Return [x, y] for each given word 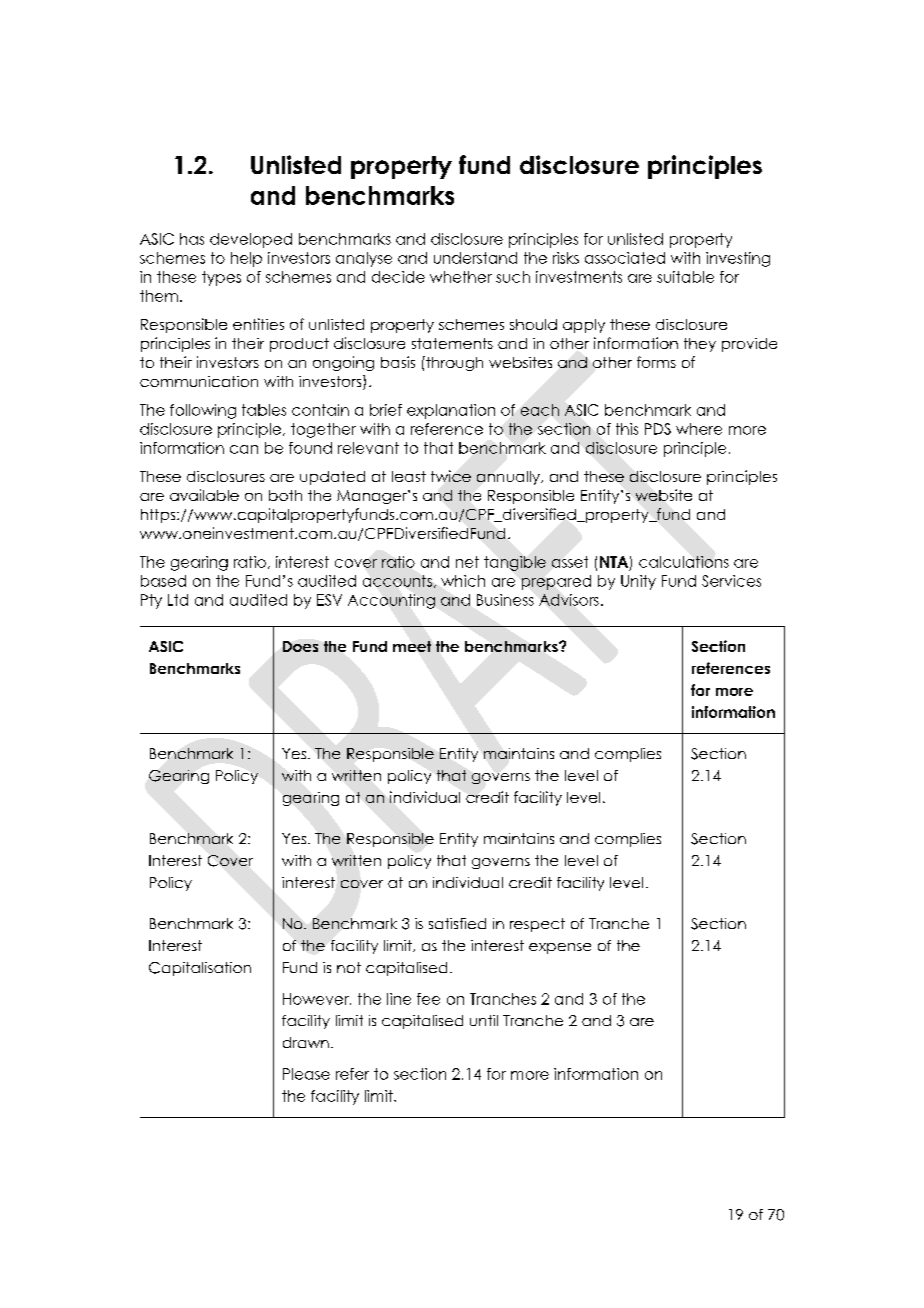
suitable [685, 277]
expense [560, 948]
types [221, 278]
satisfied [457, 923]
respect [537, 925]
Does [300, 646]
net [467, 562]
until [484, 1020]
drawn [306, 1042]
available [204, 495]
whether [461, 277]
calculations [684, 562]
